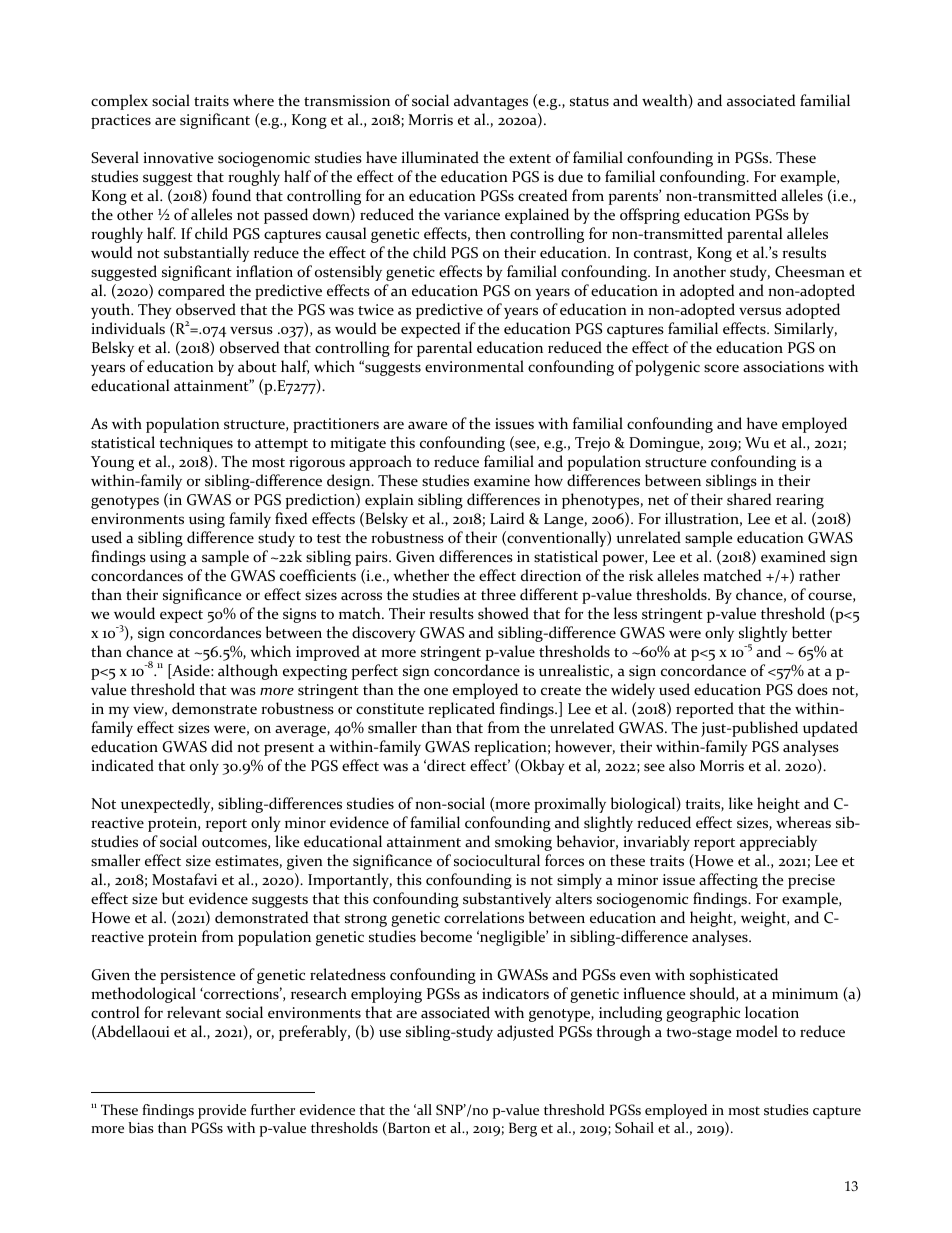 The height and width of the screenshot is (1233, 952). I want to click on provide, so click(222, 1111).
